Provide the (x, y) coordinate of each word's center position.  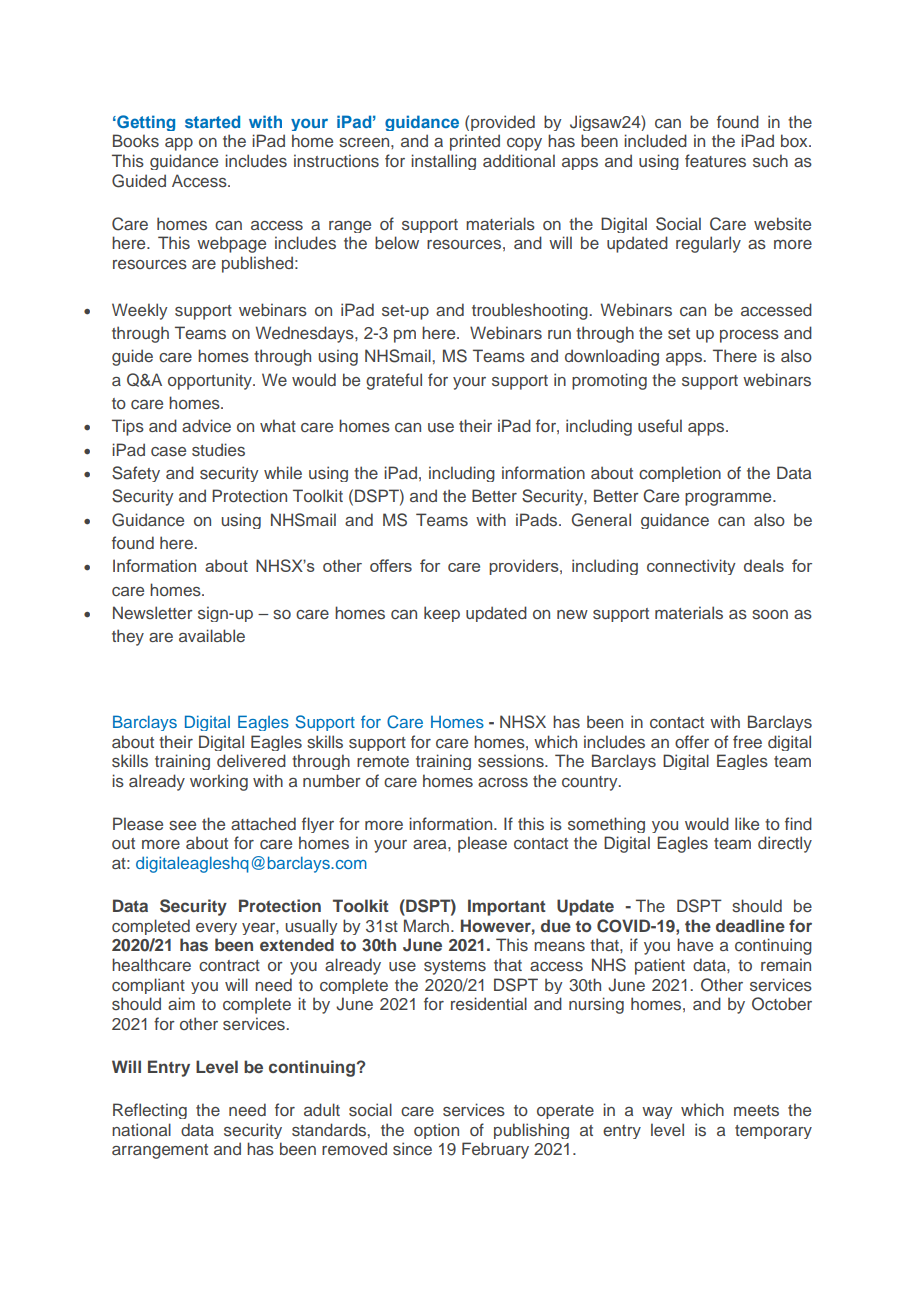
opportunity (211, 381)
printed (475, 142)
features (715, 160)
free (747, 741)
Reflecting (150, 1111)
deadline (750, 925)
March (428, 925)
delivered (251, 760)
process (749, 336)
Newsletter (153, 612)
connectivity (691, 567)
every (216, 929)
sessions (512, 760)
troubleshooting (531, 311)
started (212, 121)
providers (525, 567)
